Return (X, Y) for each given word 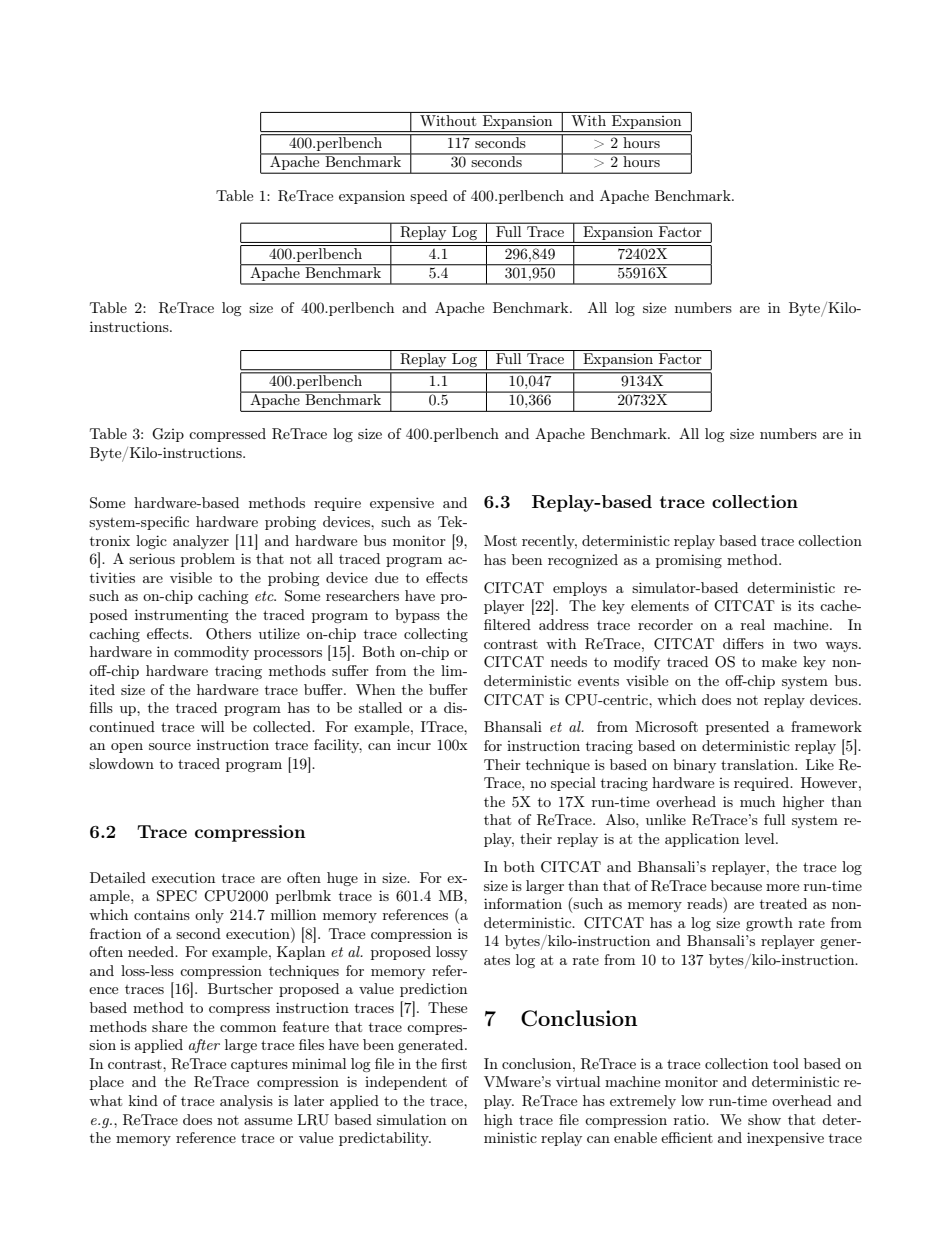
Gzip (168, 435)
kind (143, 1100)
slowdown (121, 763)
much (757, 801)
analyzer (201, 542)
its (806, 605)
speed (429, 197)
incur (414, 744)
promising (689, 561)
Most (500, 540)
